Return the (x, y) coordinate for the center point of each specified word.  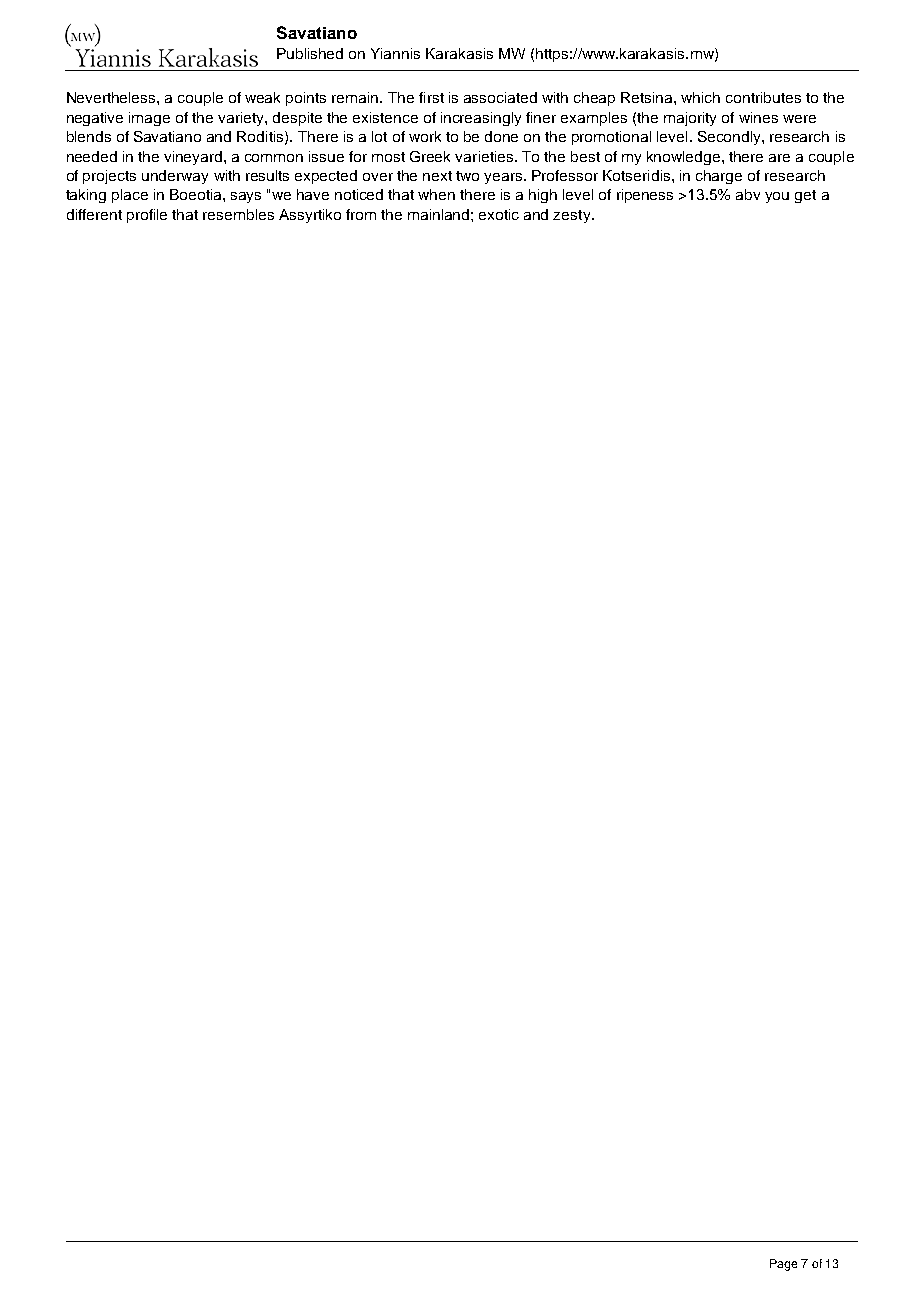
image (149, 119)
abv (748, 194)
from (361, 214)
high (543, 196)
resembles (238, 214)
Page (783, 1265)
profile (147, 216)
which (700, 97)
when (436, 194)
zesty (573, 216)
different (94, 214)
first (431, 97)
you (777, 197)
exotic (499, 214)
